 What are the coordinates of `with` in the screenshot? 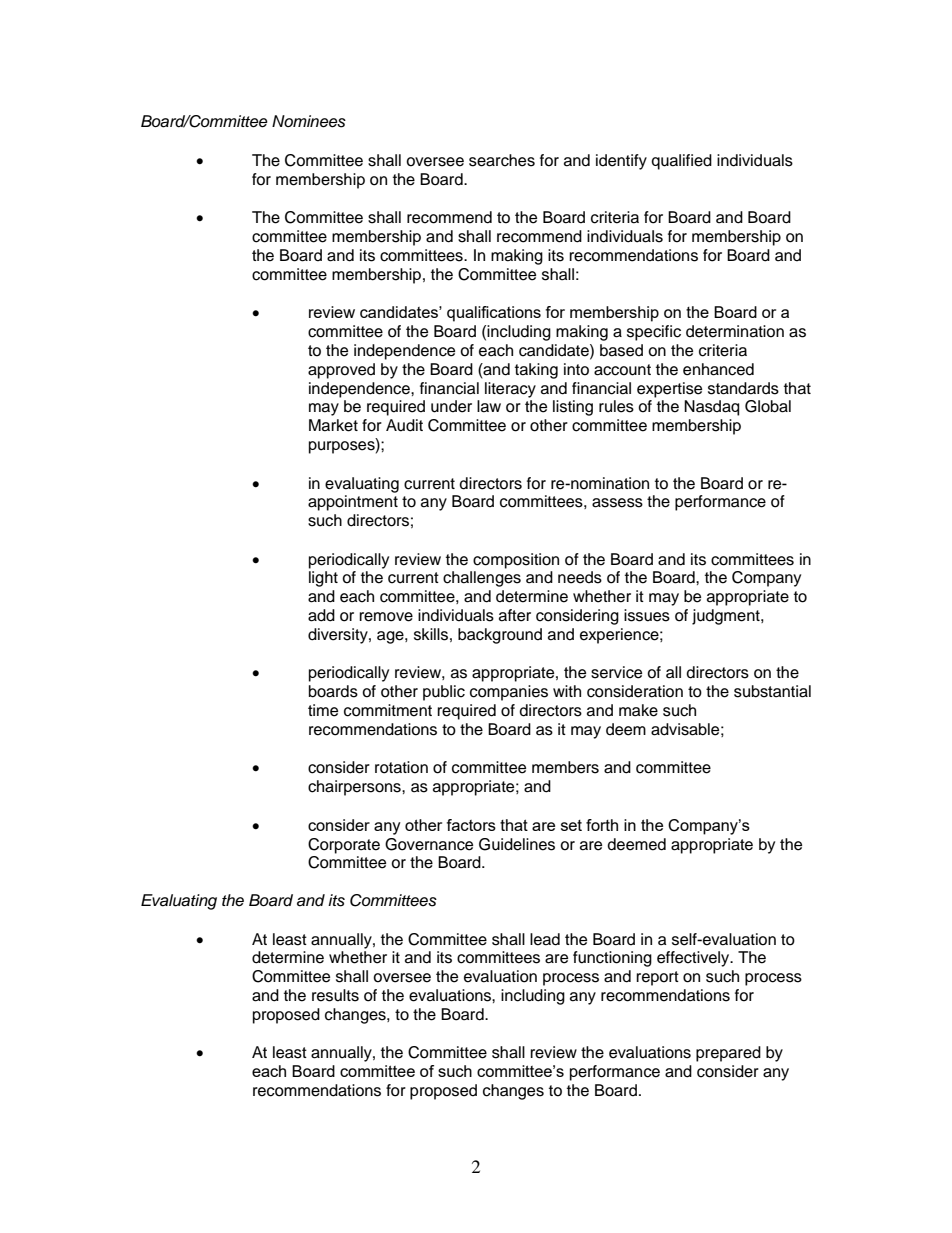 It's located at (567, 691).
